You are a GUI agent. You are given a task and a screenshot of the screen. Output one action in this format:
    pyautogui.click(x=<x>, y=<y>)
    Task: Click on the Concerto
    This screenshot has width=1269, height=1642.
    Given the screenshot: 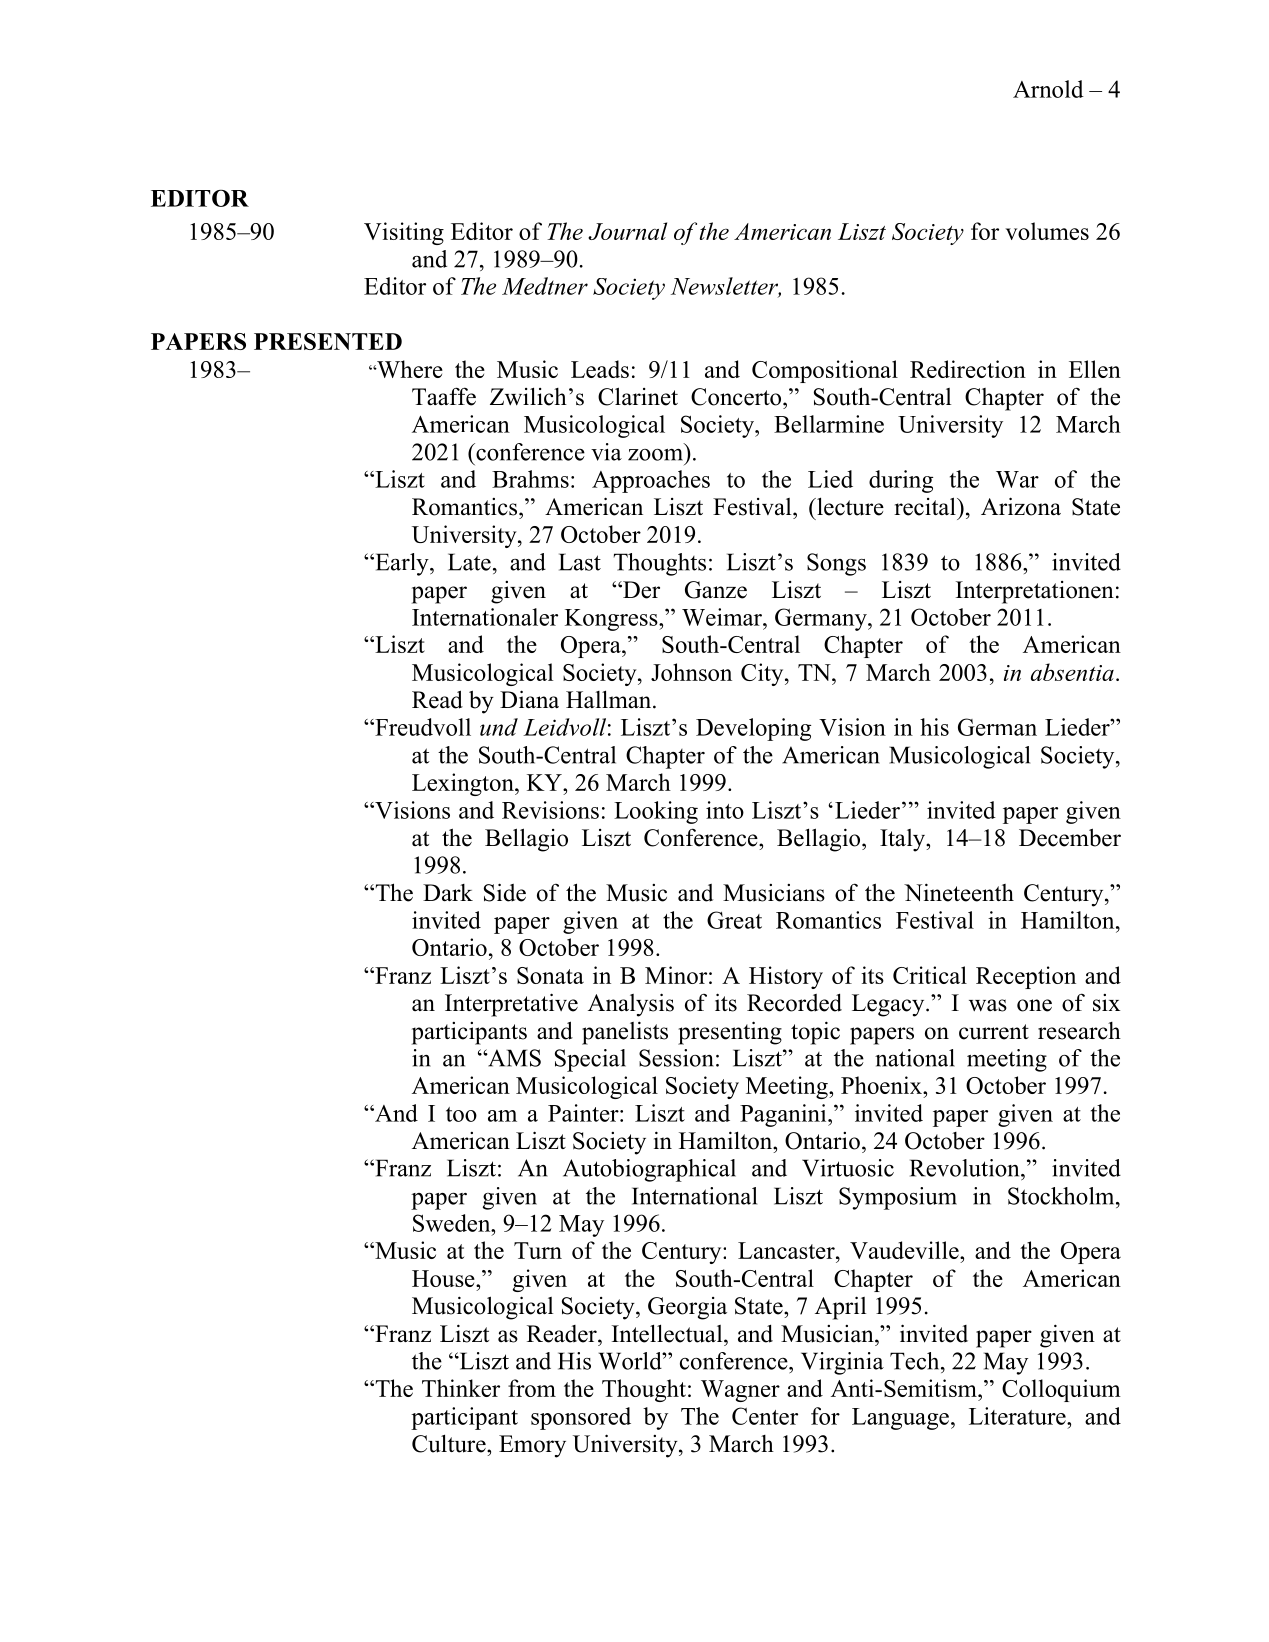 What is the action you would take?
    pyautogui.click(x=737, y=397)
